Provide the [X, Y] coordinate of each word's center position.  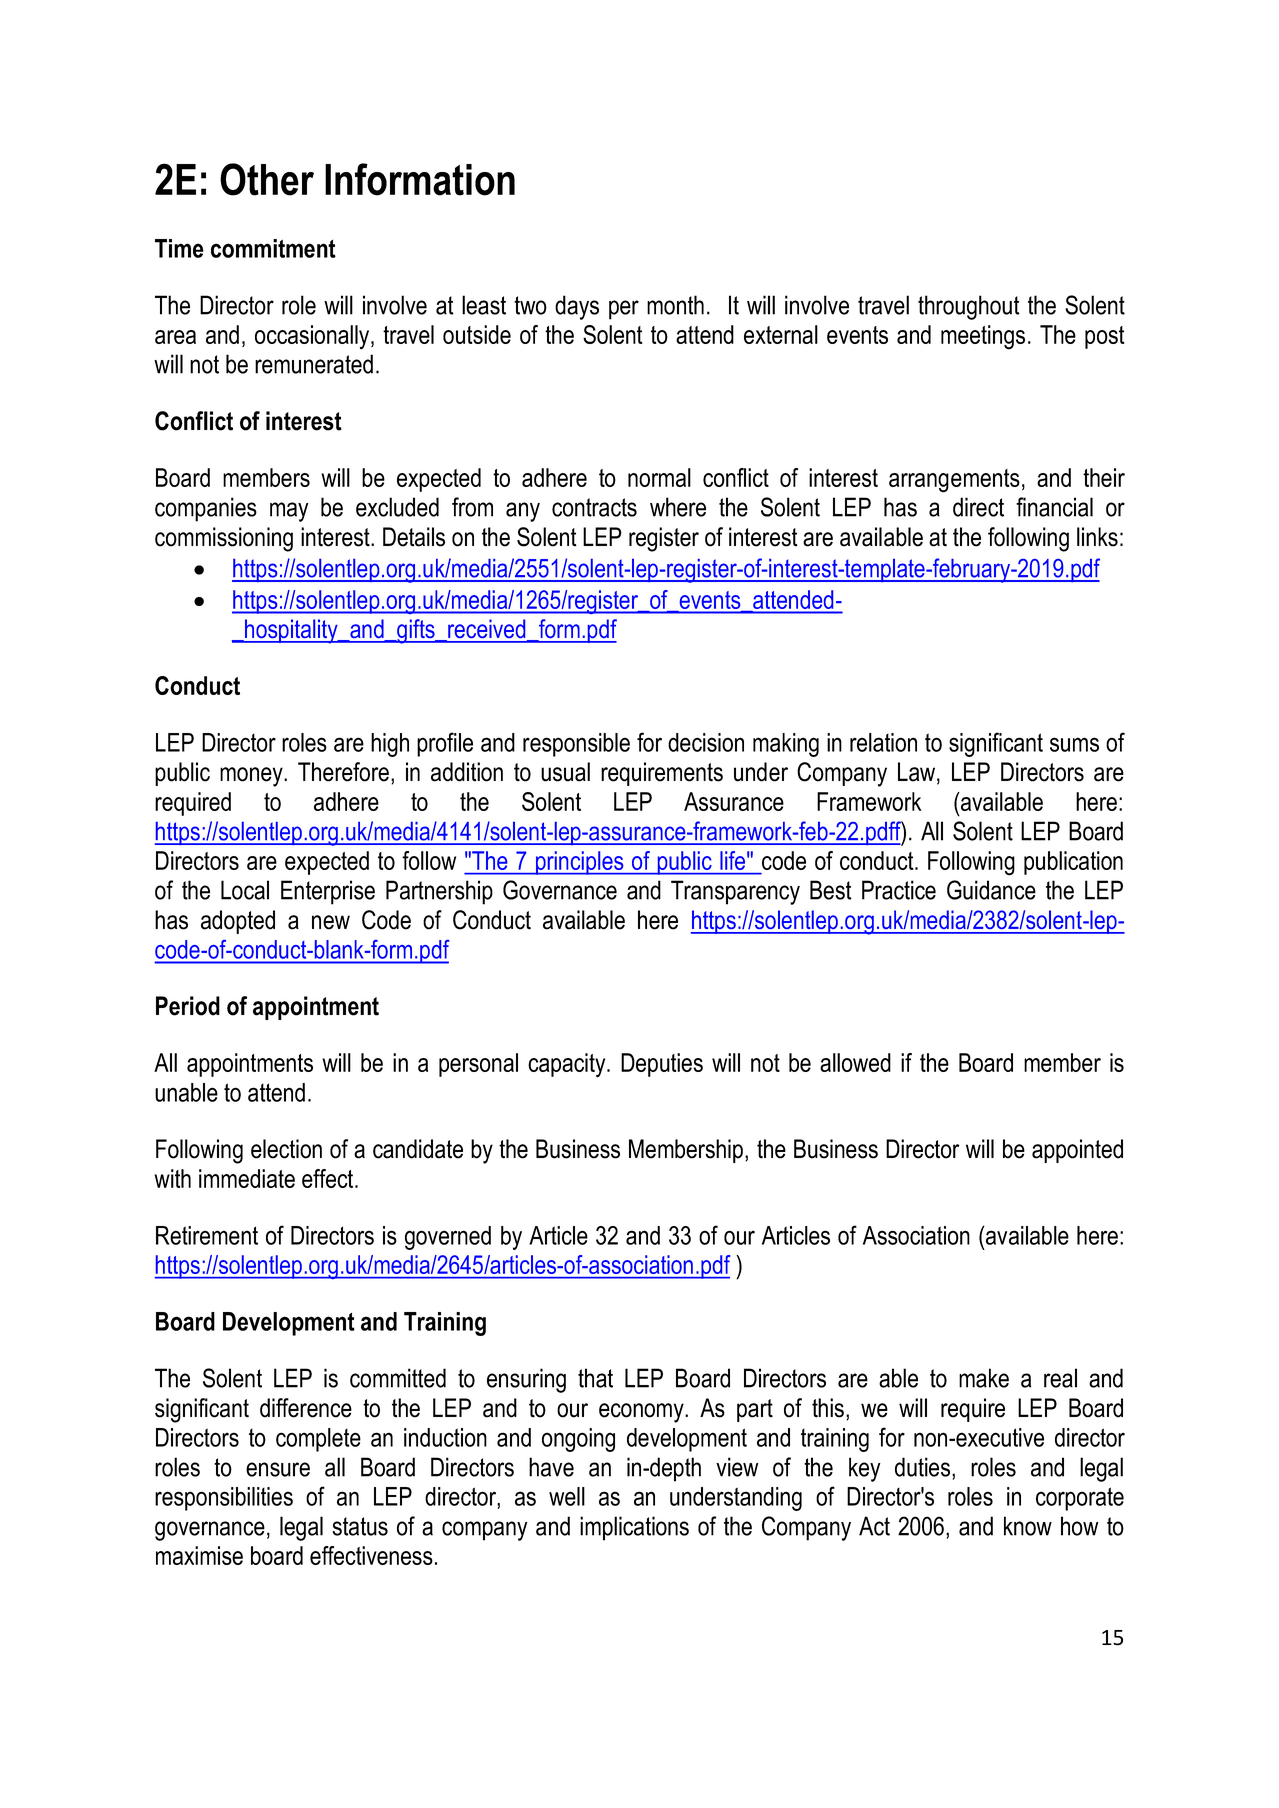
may [289, 512]
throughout [969, 307]
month [675, 305]
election [286, 1149]
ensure [278, 1469]
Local [245, 890]
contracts [594, 507]
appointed [1077, 1151]
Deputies [662, 1065]
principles [580, 863]
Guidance [991, 890]
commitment [273, 248]
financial [1054, 507]
